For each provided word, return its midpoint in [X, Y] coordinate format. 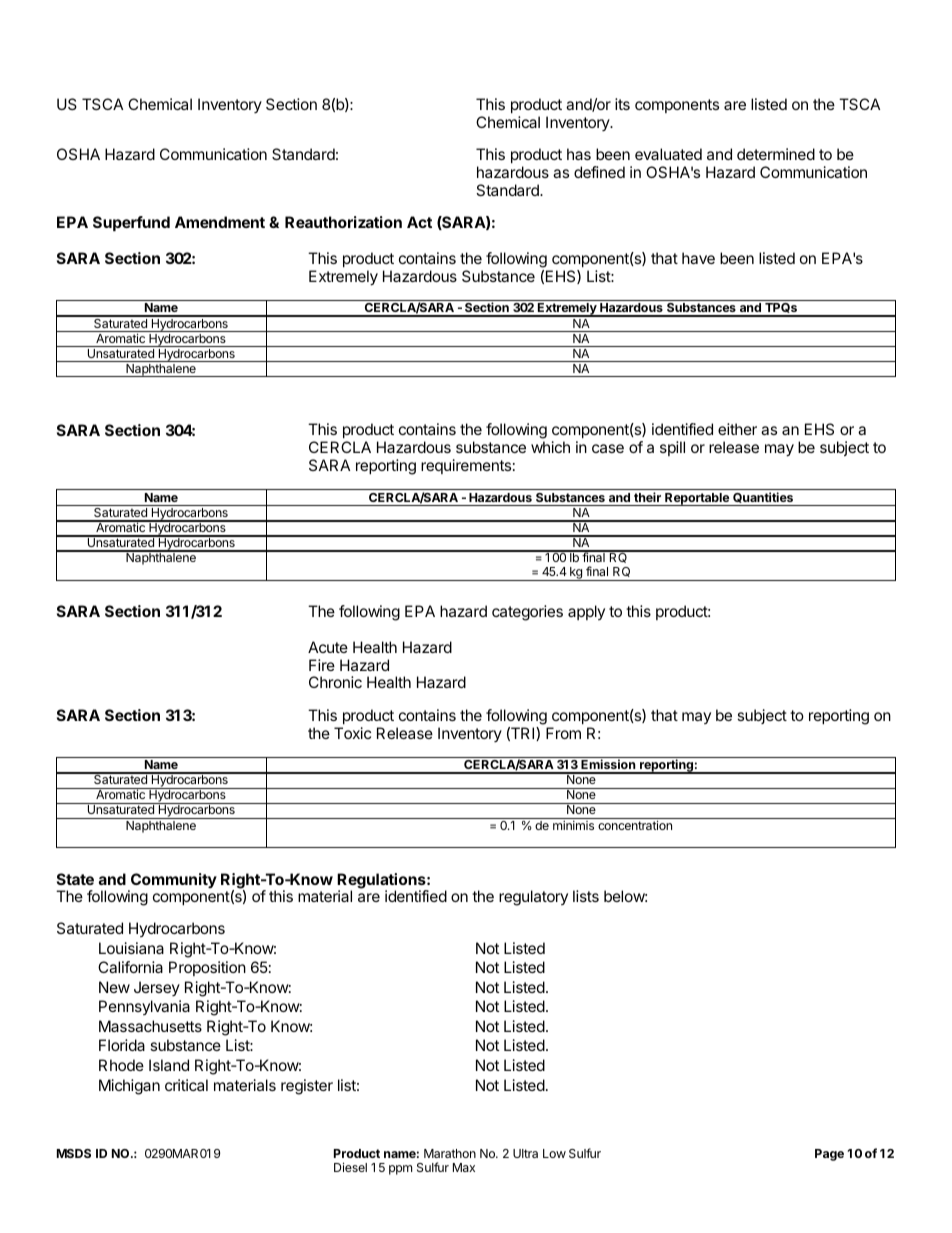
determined [776, 154]
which [550, 447]
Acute [328, 647]
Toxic [352, 733]
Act [419, 222]
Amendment [220, 222]
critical [186, 1085]
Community [173, 882]
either [737, 429]
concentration [635, 825]
